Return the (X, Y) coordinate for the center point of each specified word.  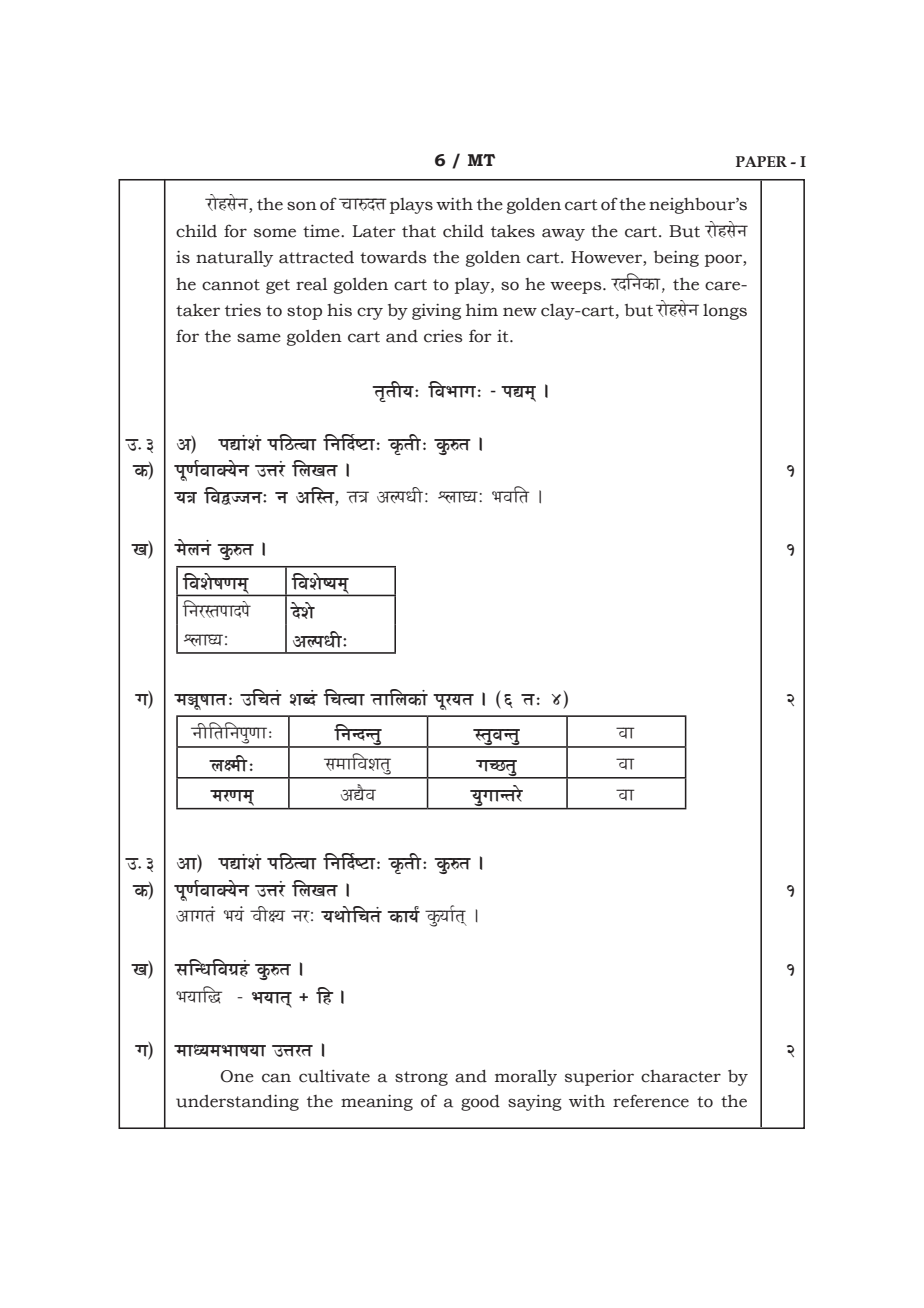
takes (513, 231)
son (302, 206)
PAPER (761, 161)
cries (443, 336)
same (259, 338)
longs (725, 312)
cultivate (334, 1076)
